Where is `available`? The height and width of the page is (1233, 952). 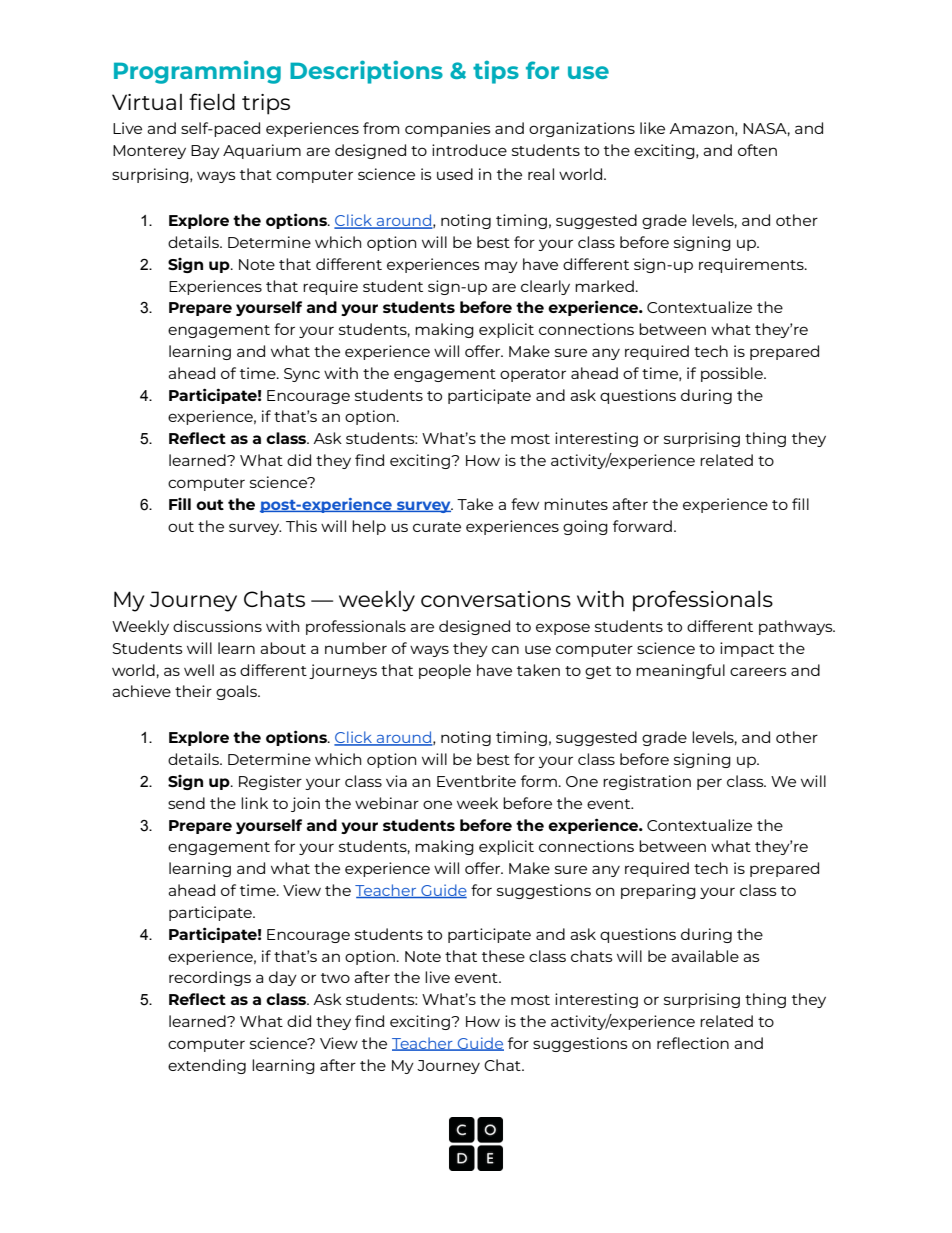
available is located at coordinates (705, 956).
